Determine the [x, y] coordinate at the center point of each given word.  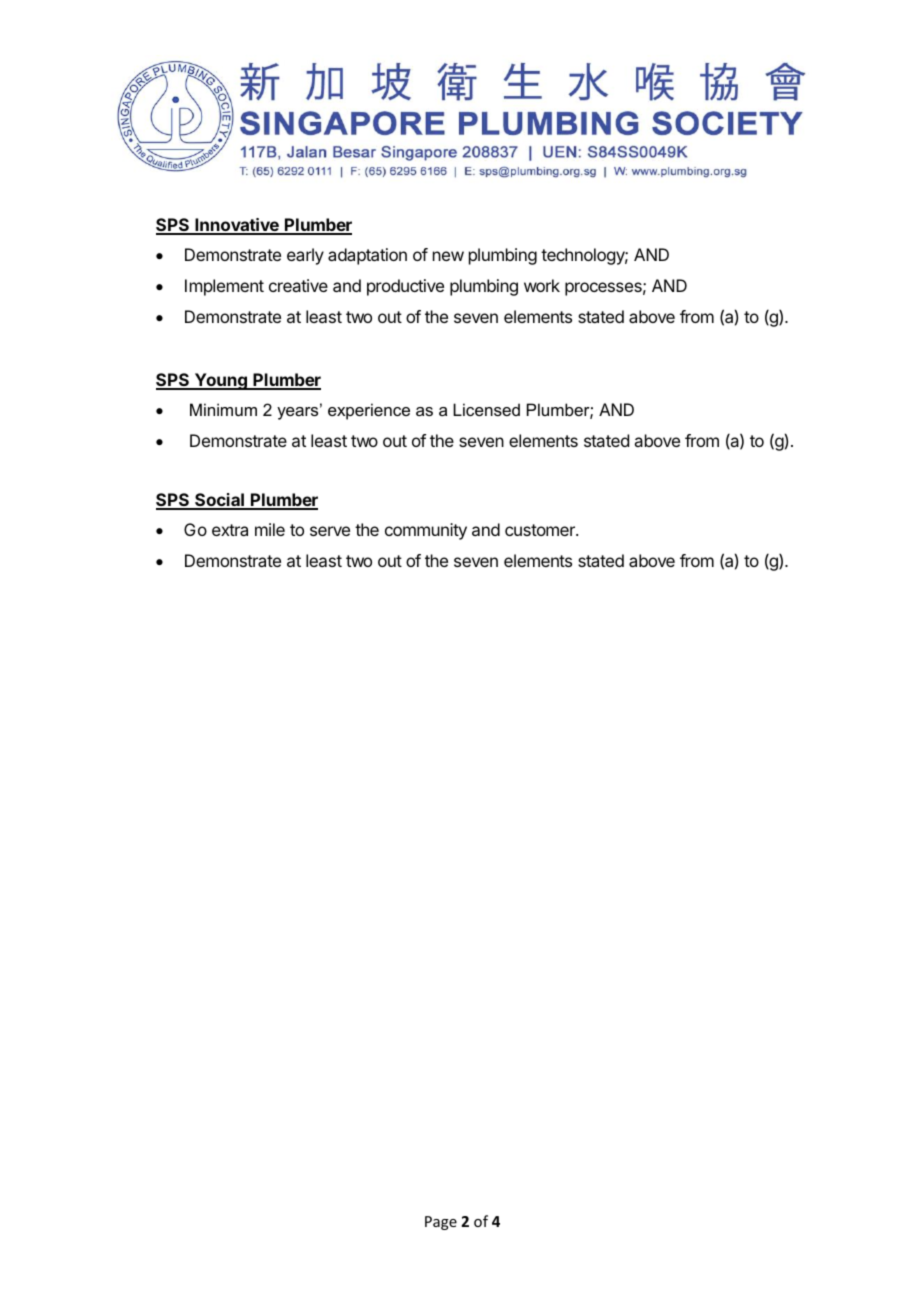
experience [369, 411]
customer [541, 530]
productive [405, 287]
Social [219, 501]
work [542, 285]
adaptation [367, 256]
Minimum [223, 409]
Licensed [486, 409]
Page [441, 1223]
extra [230, 530]
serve [330, 531]
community [426, 531]
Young [220, 381]
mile [270, 529]
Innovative [237, 226]
